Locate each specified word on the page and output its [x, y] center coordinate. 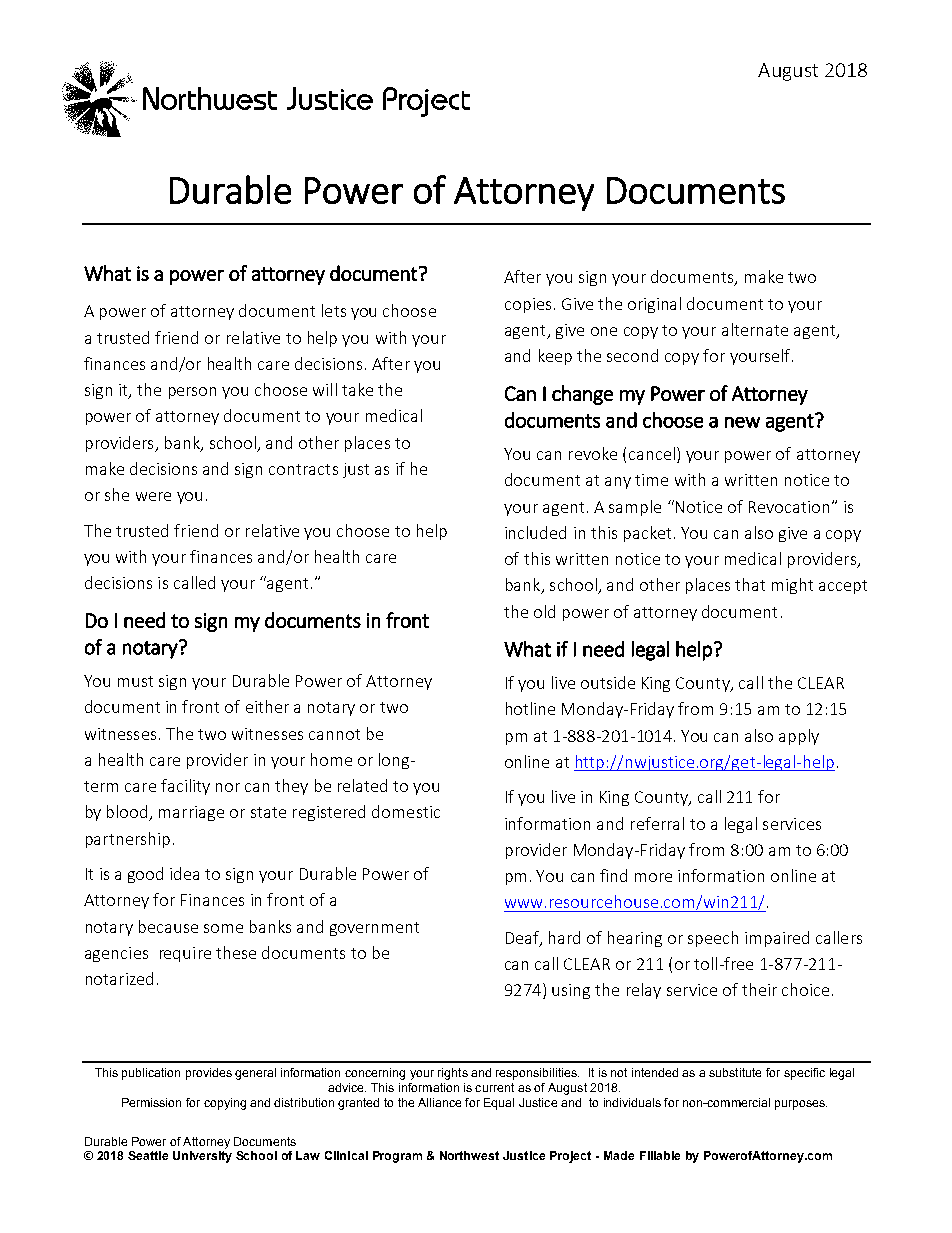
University [202, 1157]
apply [799, 737]
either [267, 706]
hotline [530, 708]
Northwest [469, 1155]
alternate [755, 329]
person [192, 393]
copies [528, 305]
